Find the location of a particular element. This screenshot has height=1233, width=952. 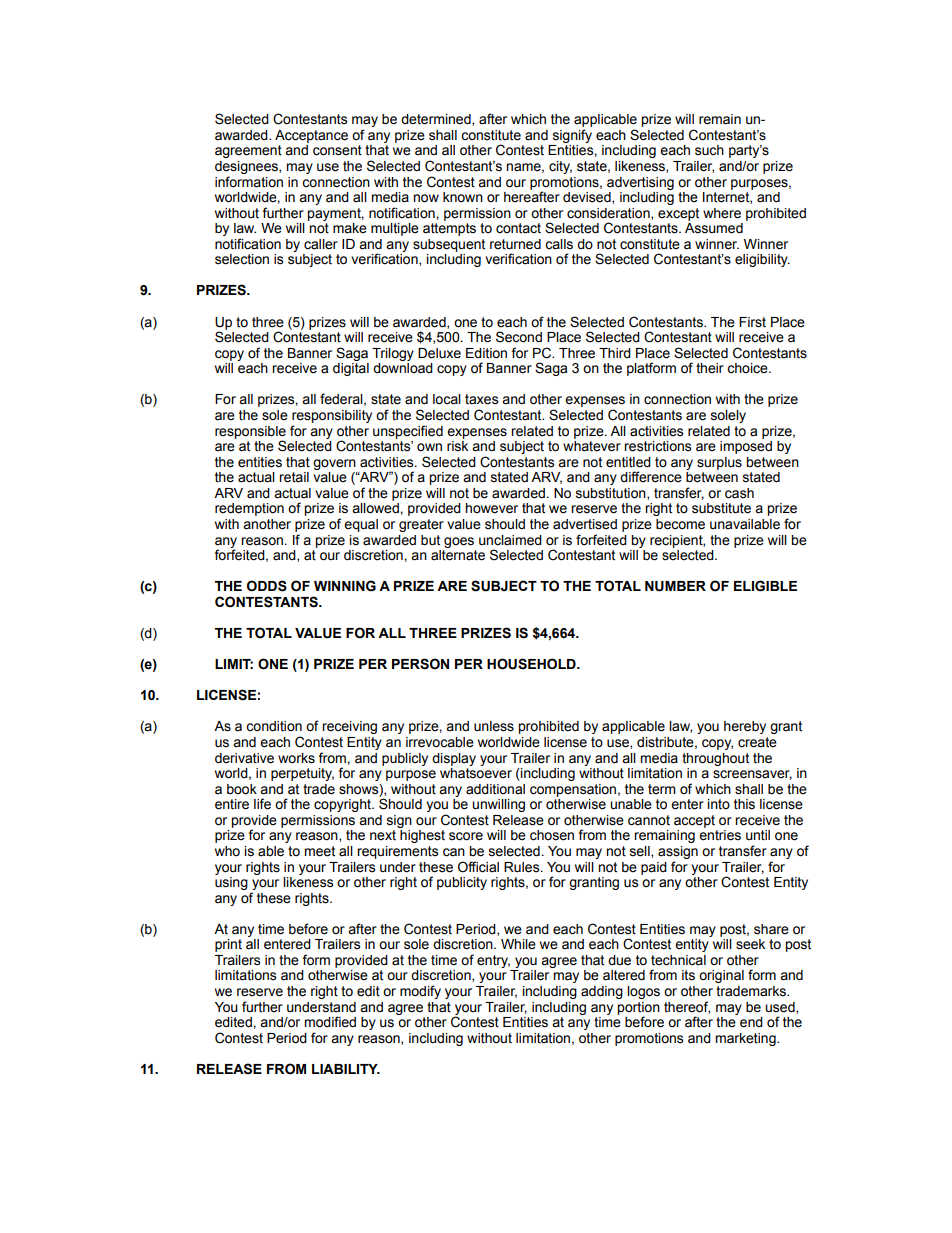

known is located at coordinates (463, 197).
